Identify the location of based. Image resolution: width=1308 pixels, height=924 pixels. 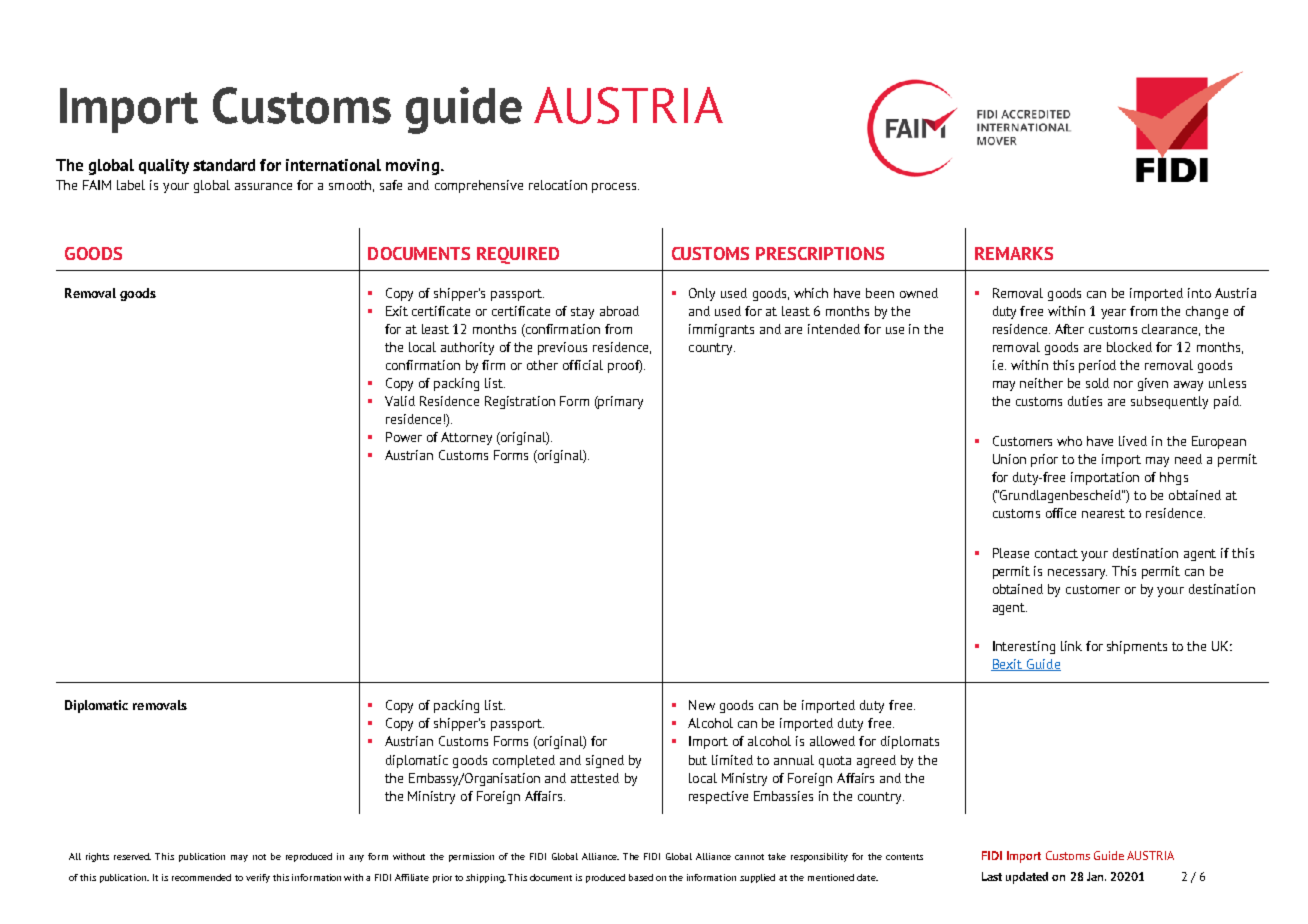
(641, 877).
